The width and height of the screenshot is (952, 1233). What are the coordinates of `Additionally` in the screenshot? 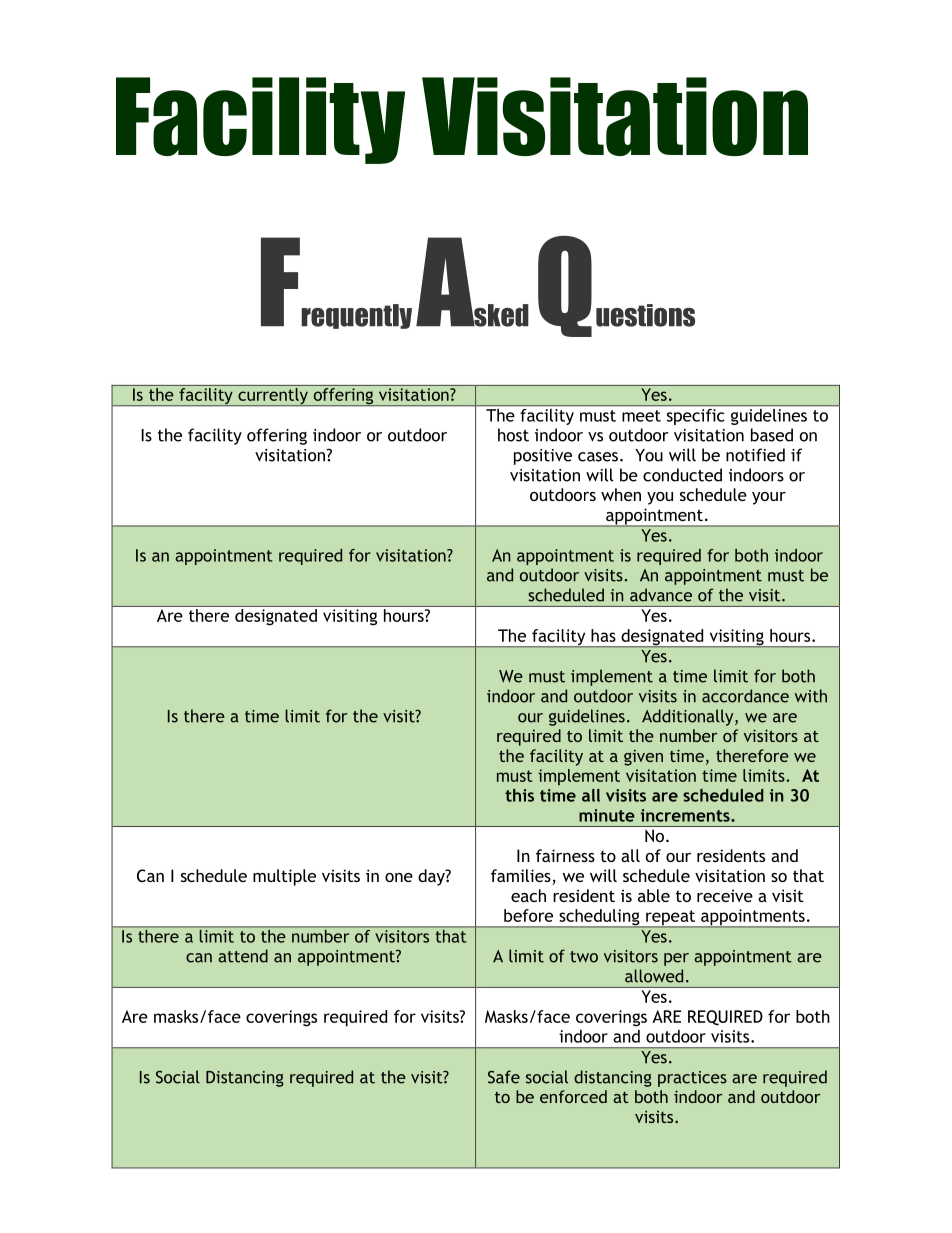 It's located at (689, 717).
